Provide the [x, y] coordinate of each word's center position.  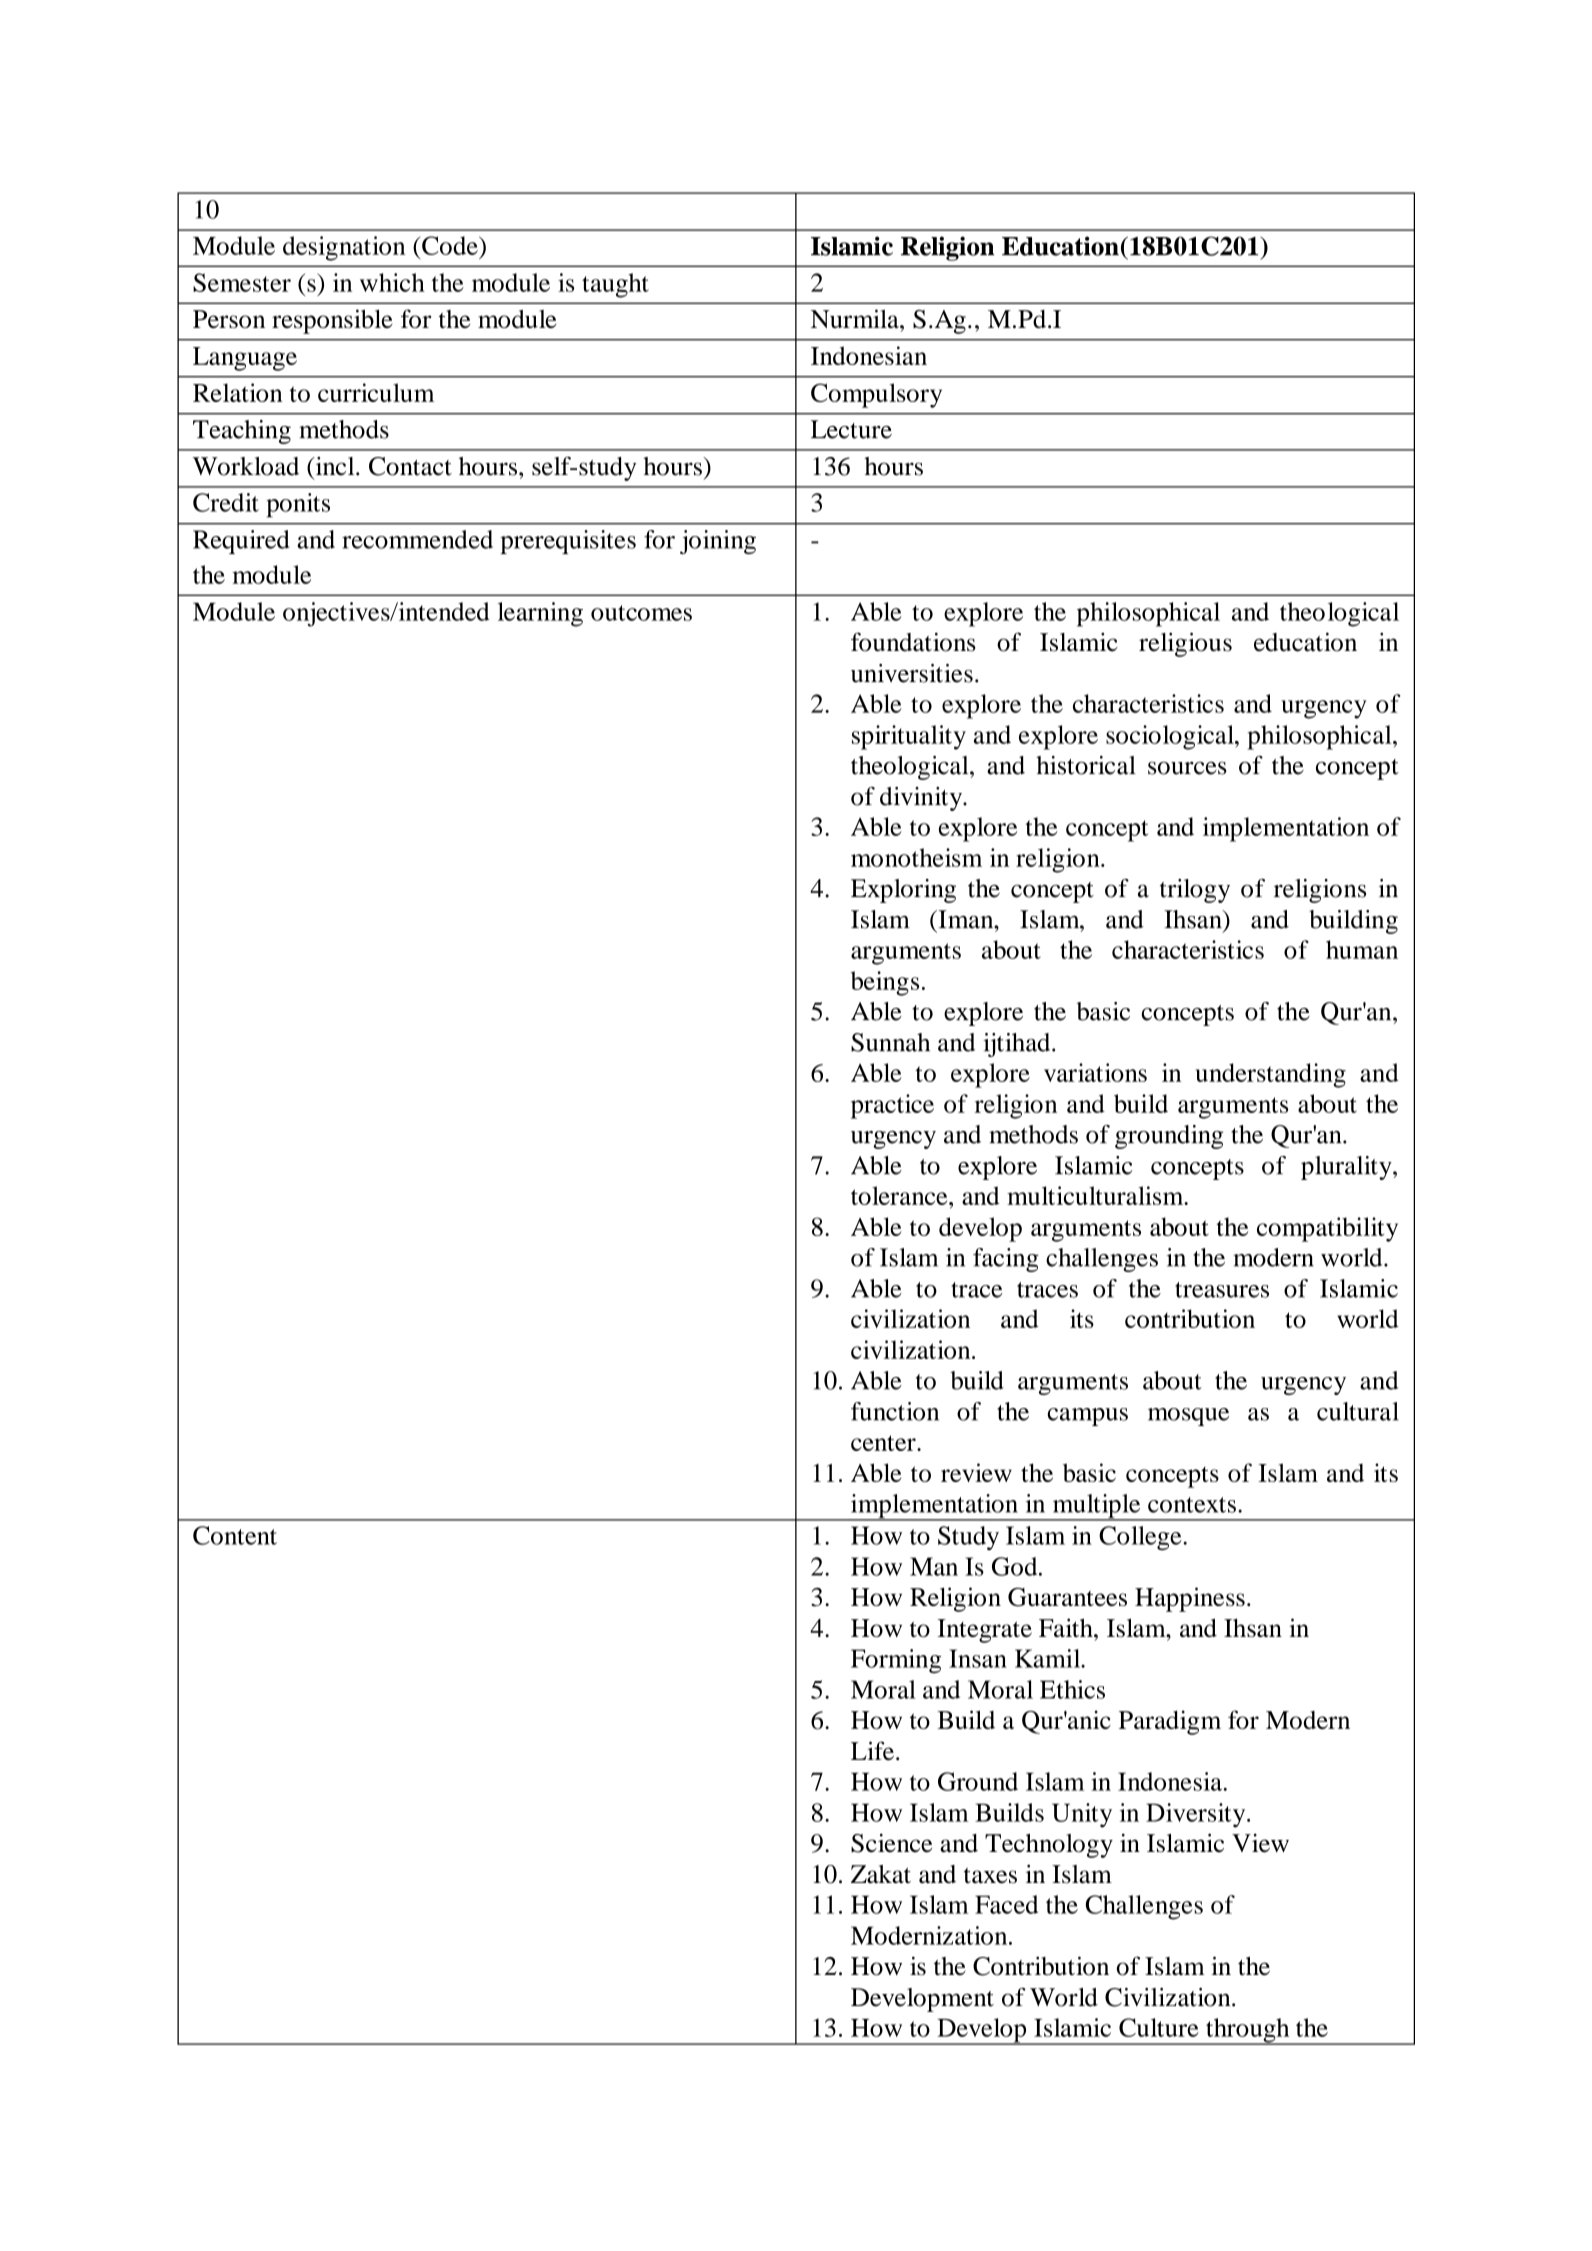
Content [235, 1535]
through [1248, 2031]
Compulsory [876, 395]
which [392, 282]
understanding [1270, 1075]
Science [891, 1843]
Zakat [881, 1874]
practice [892, 1106]
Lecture [851, 429]
